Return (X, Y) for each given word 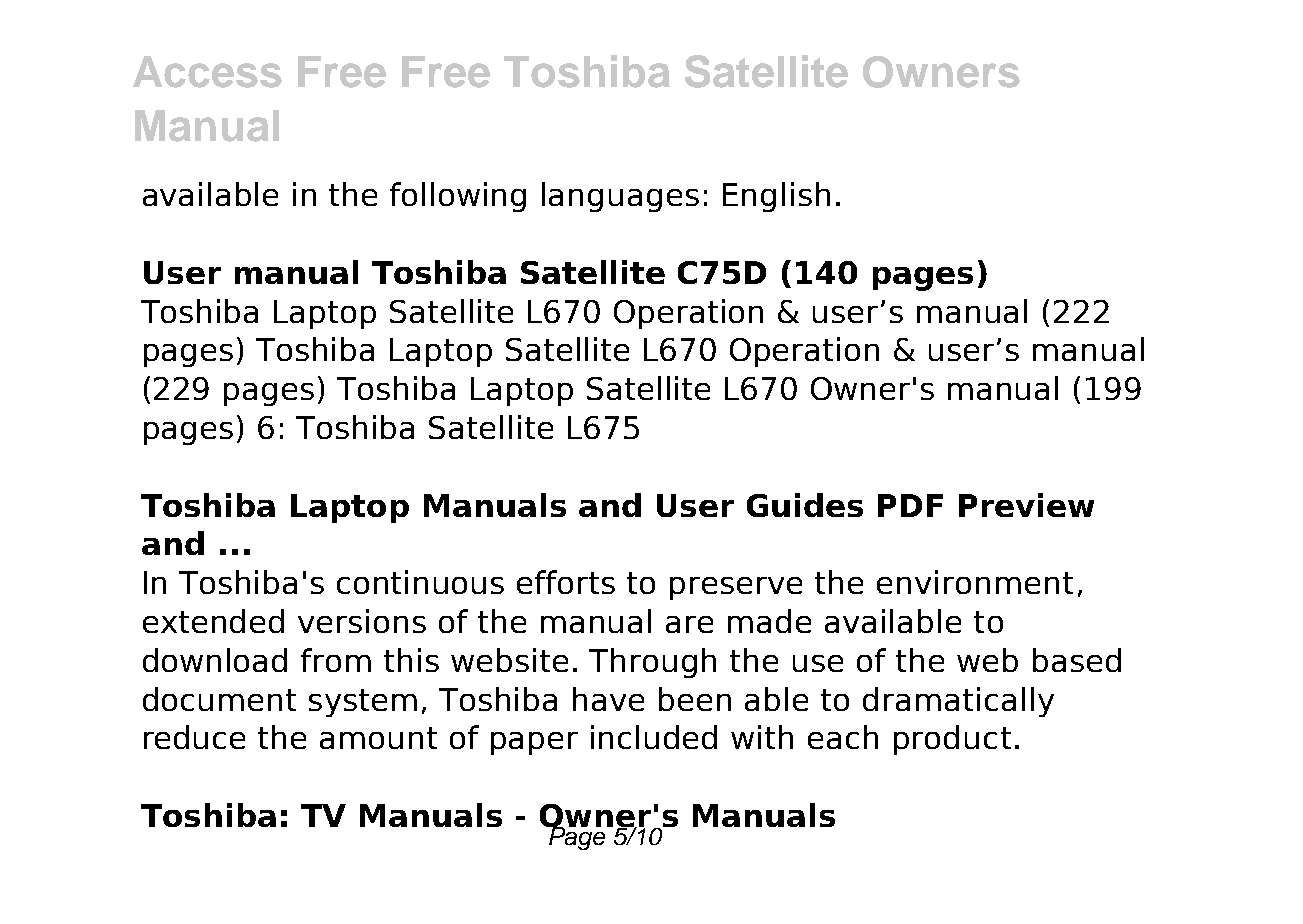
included (654, 737)
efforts (566, 582)
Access (207, 72)
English (776, 197)
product (952, 740)
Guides (805, 505)
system (363, 703)
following (458, 197)
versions (362, 621)
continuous (420, 582)
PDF (910, 505)
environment (975, 582)
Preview (1026, 505)
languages (620, 197)
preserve (736, 588)
